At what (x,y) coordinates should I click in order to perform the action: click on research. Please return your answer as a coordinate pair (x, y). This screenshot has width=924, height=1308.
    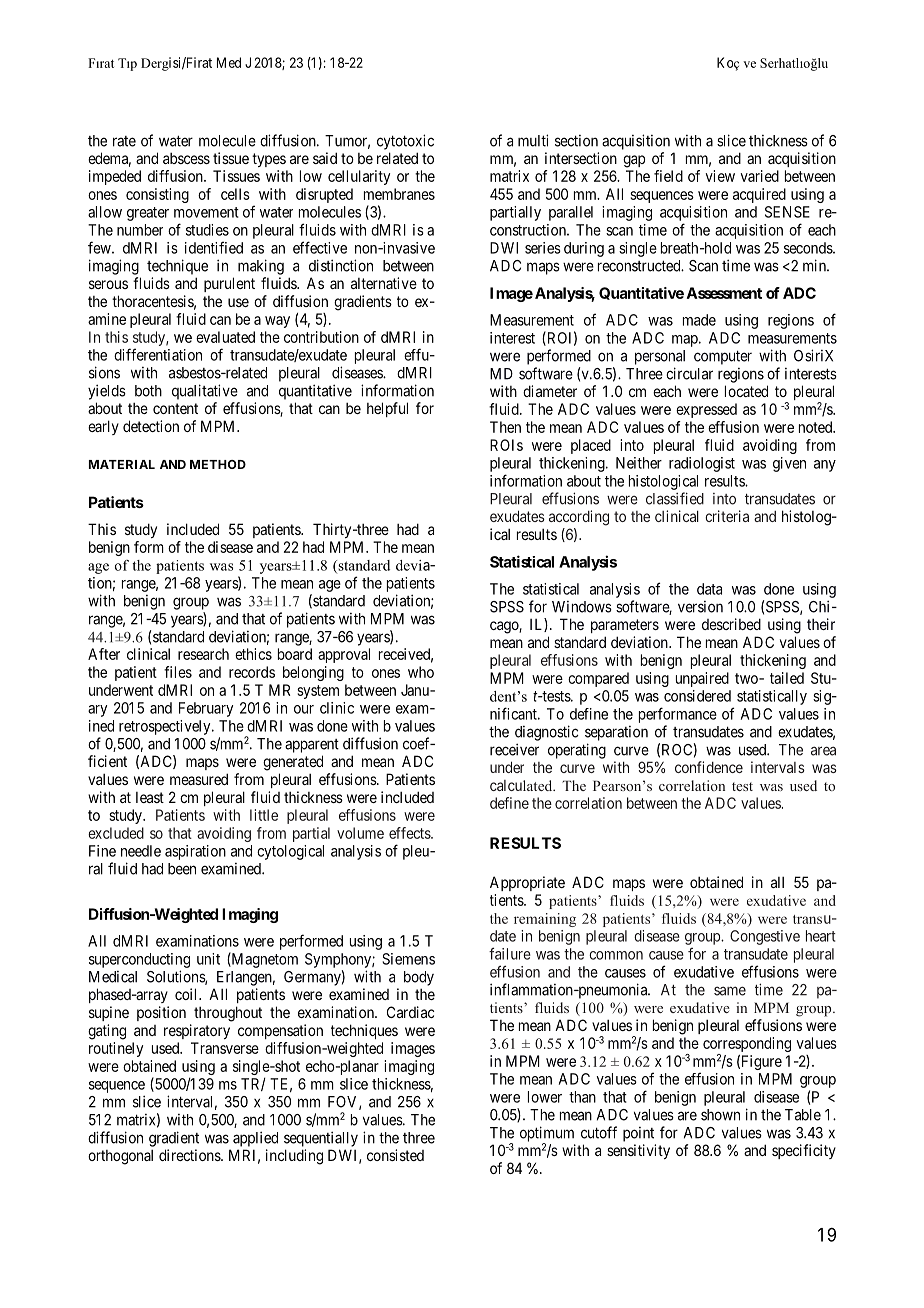
    Looking at the image, I should click on (203, 654).
